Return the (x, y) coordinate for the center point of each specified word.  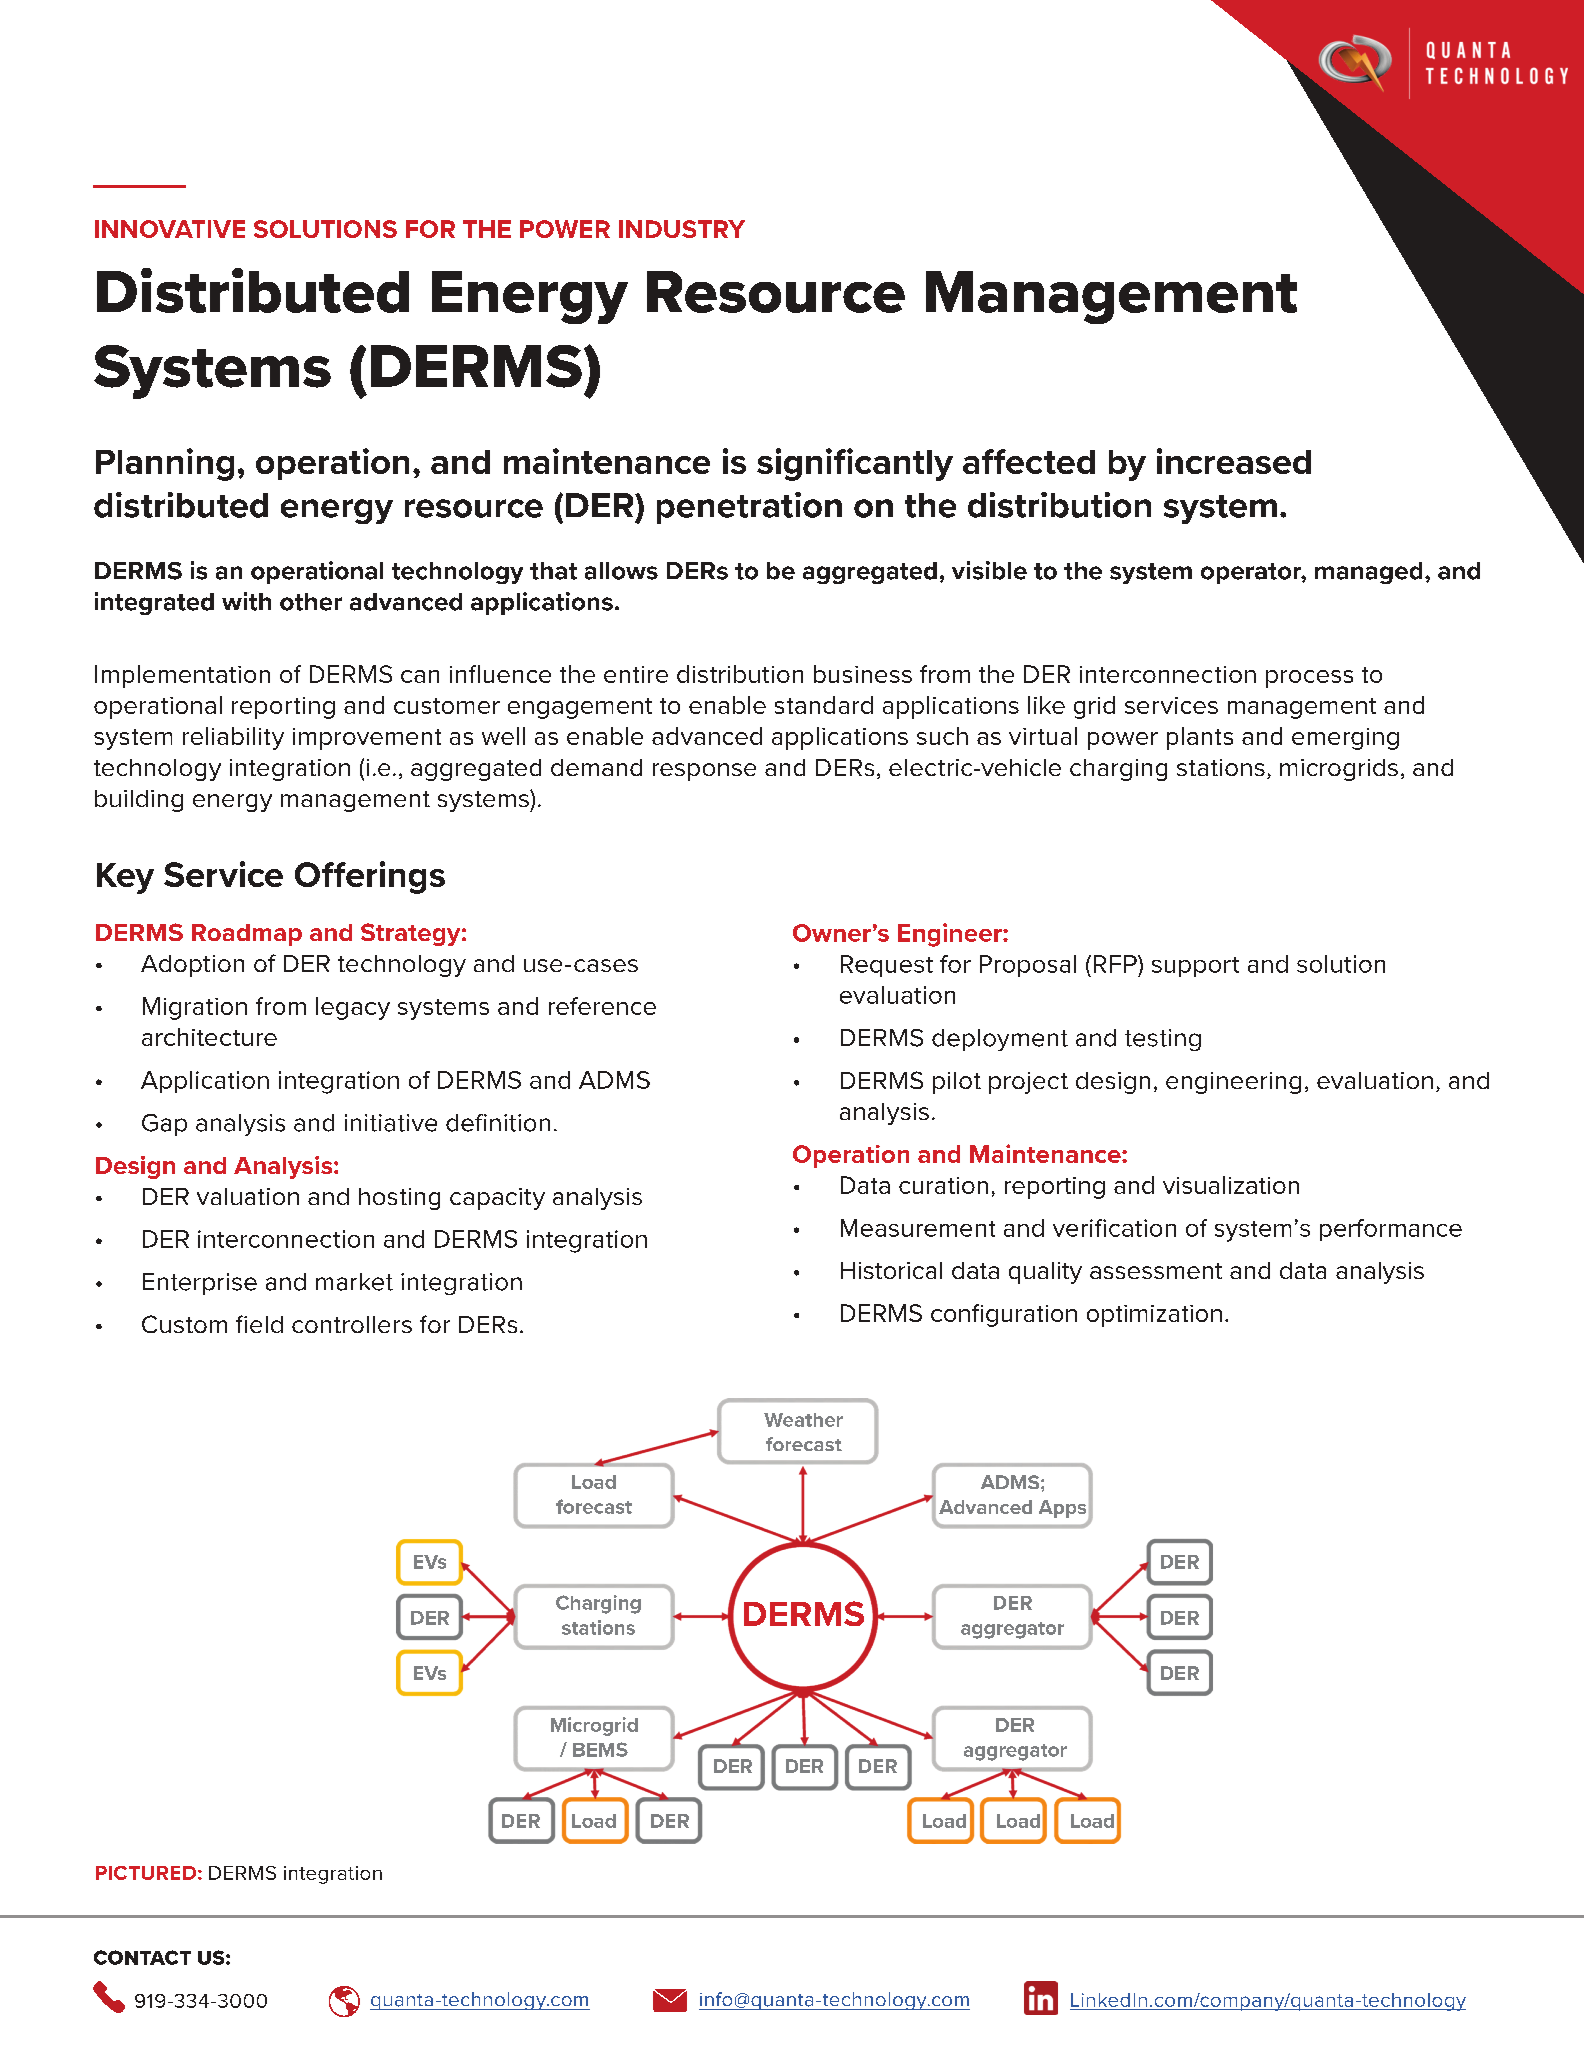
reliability (233, 738)
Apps (1064, 1510)
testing (1163, 1040)
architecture (209, 1037)
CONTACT (142, 1957)
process (1309, 679)
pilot (957, 1083)
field (259, 1324)
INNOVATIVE (170, 229)
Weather (803, 1420)
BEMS (600, 1749)
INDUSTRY (682, 229)
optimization (1154, 1316)
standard (824, 705)
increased (1234, 461)
